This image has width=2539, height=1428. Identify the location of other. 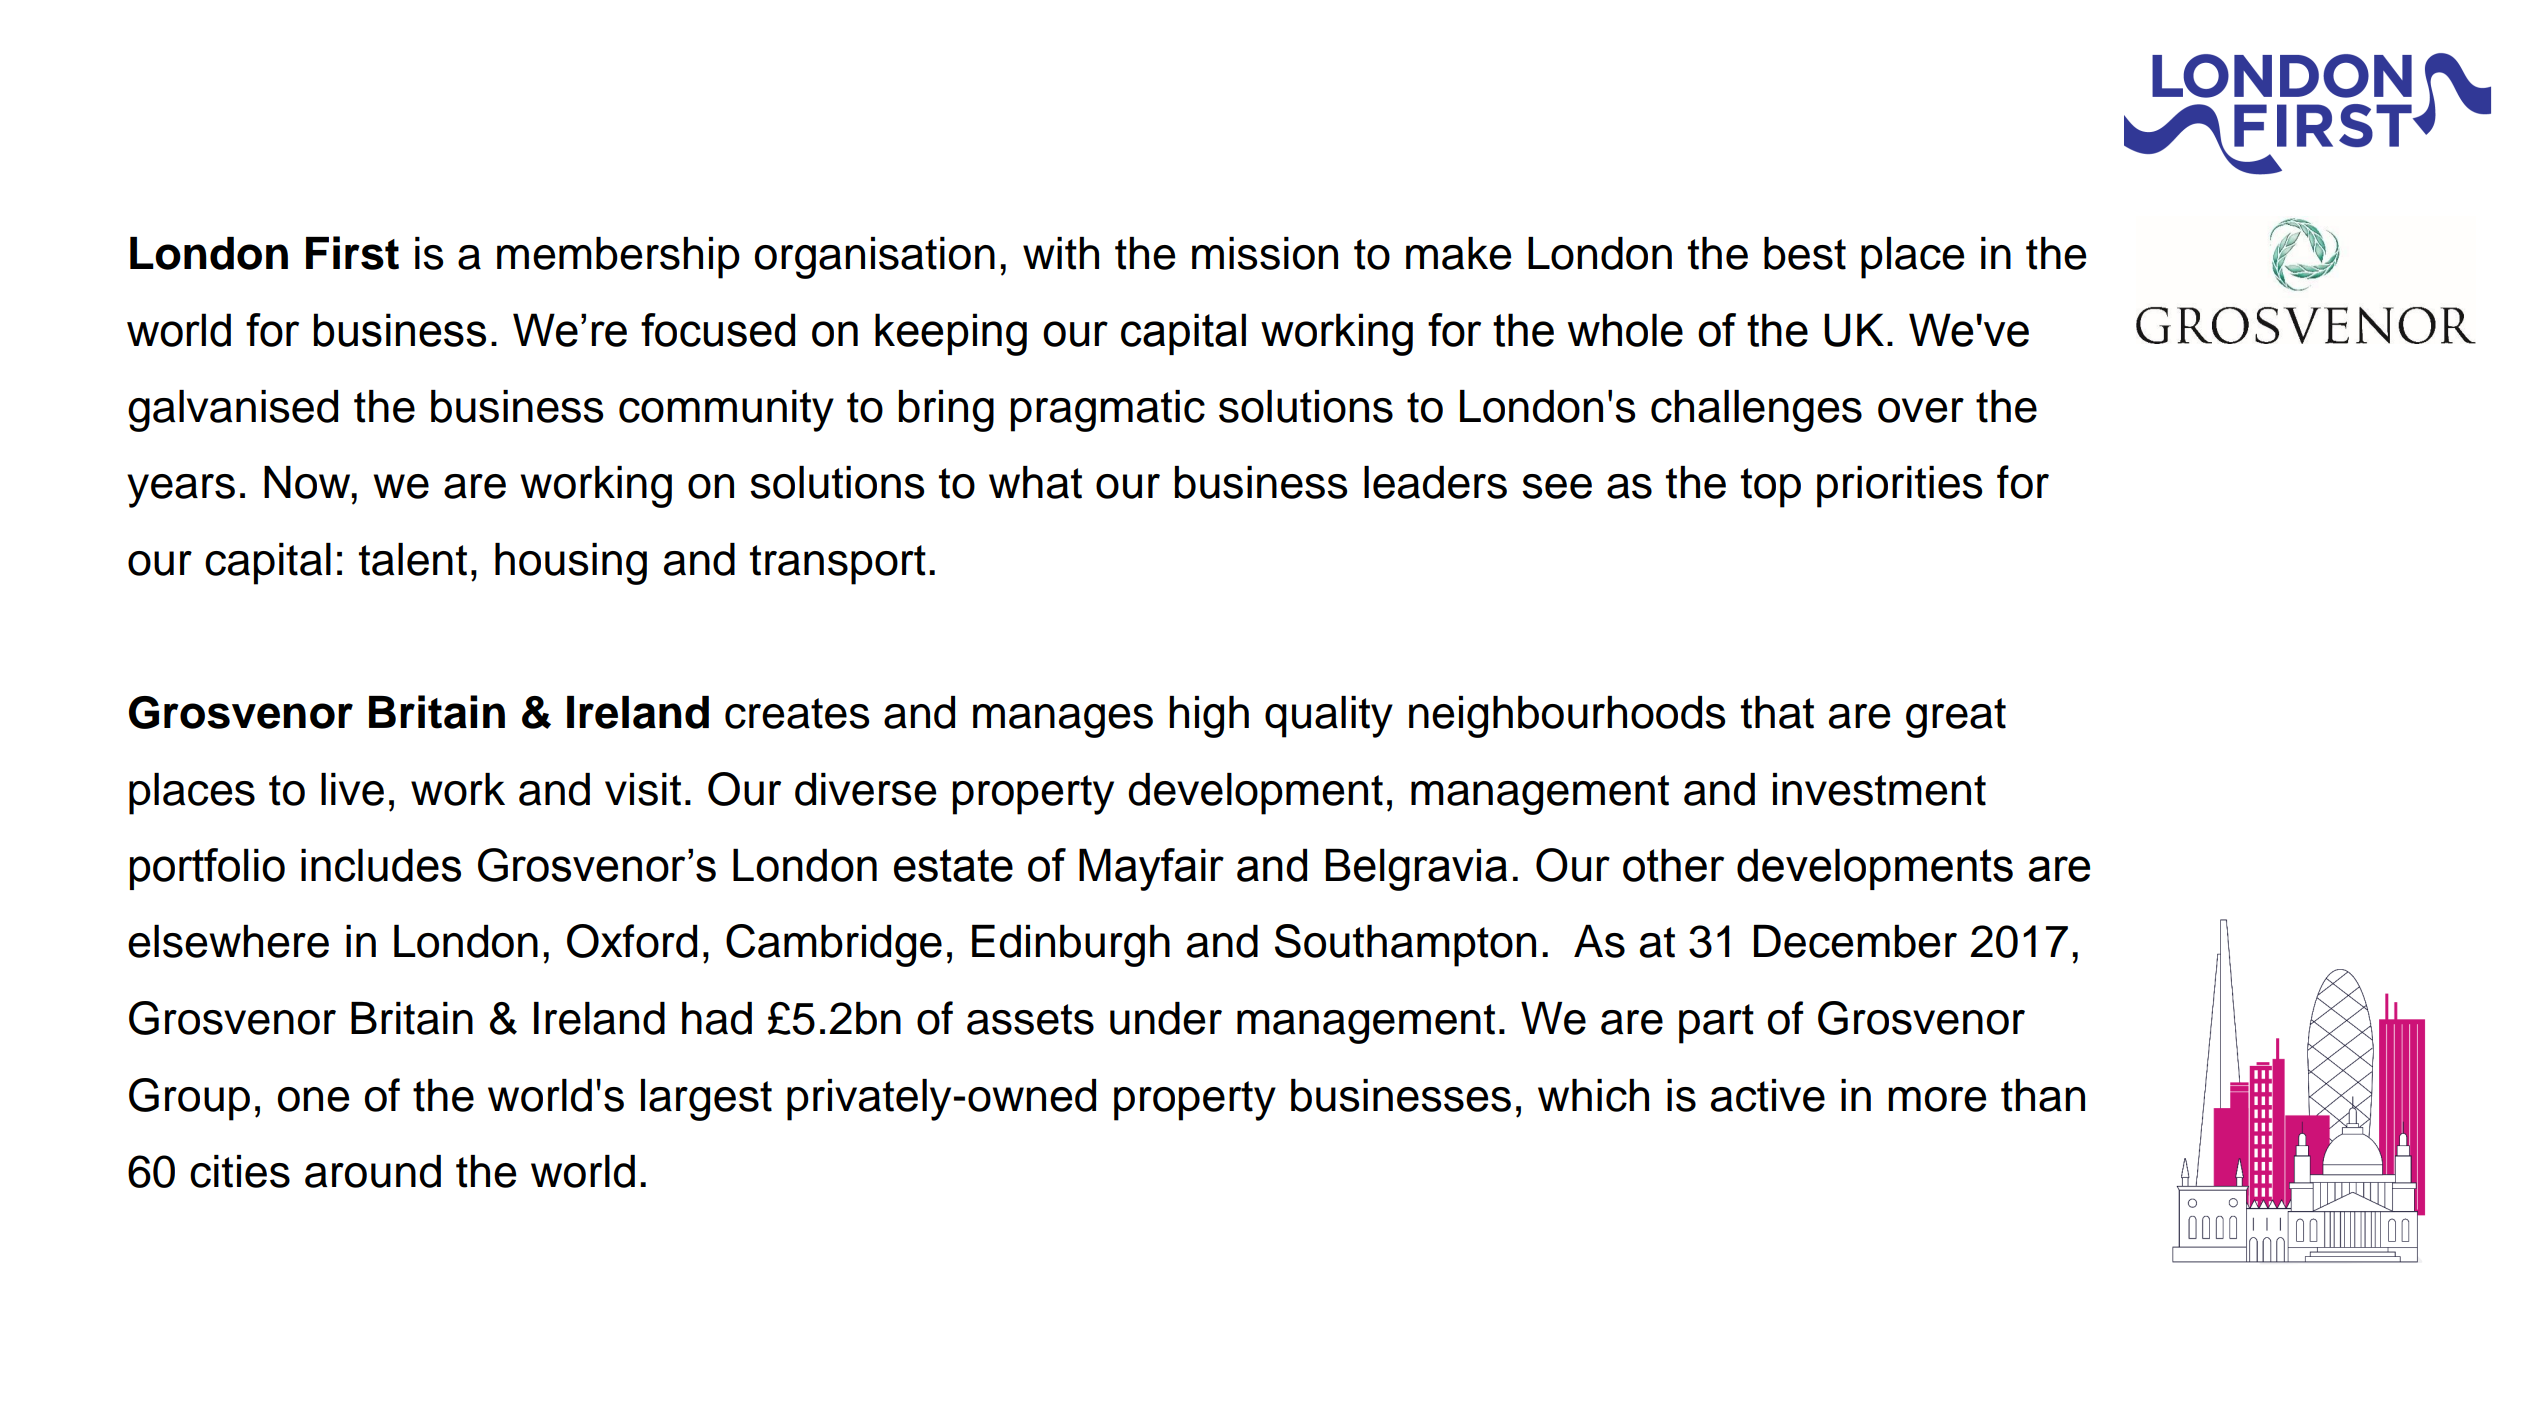
(1673, 865).
